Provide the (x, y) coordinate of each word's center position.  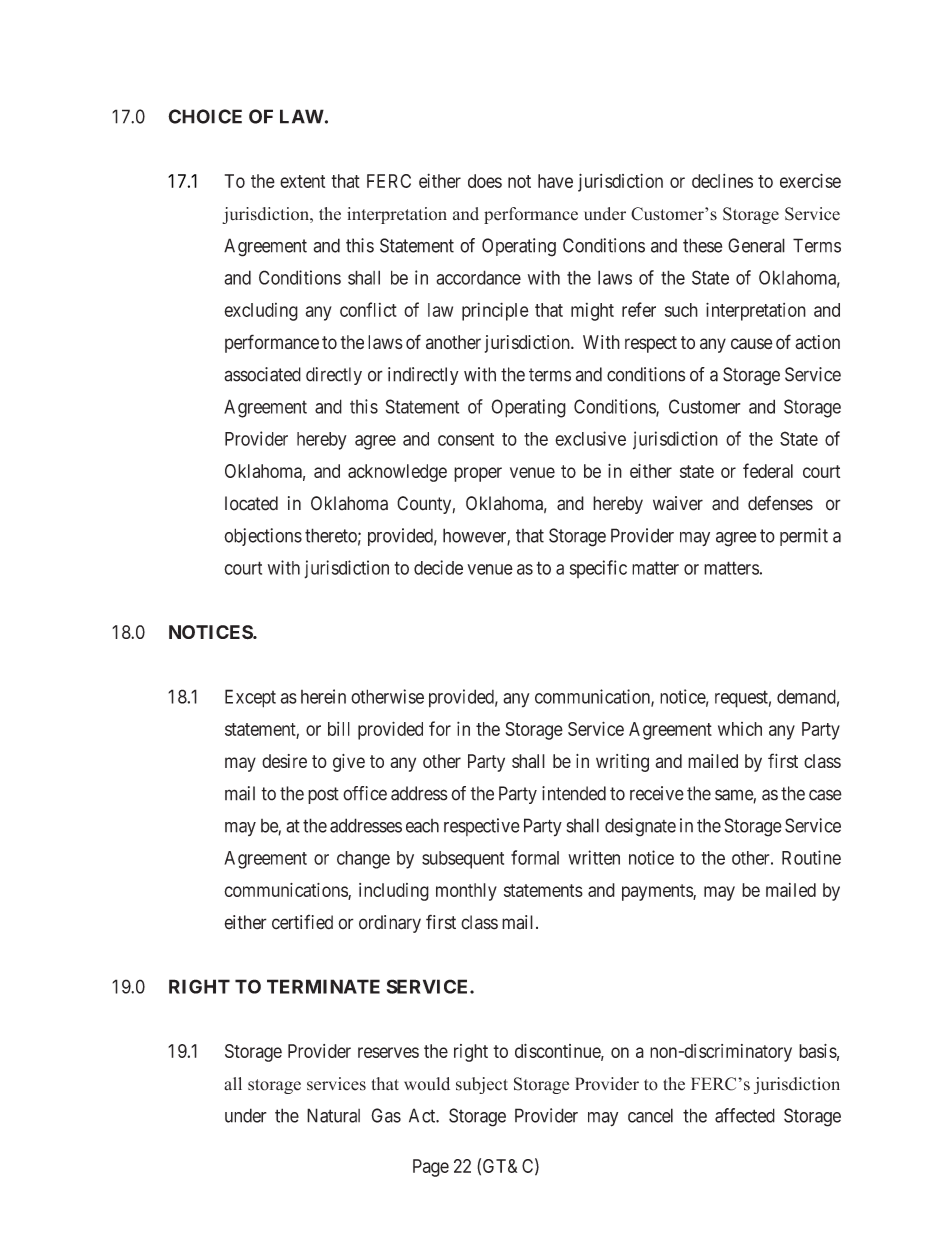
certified (302, 922)
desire (284, 761)
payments (658, 892)
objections (263, 537)
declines (722, 181)
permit (804, 537)
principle (495, 311)
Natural (333, 1115)
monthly (466, 892)
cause (752, 344)
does (485, 181)
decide (438, 567)
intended (574, 793)
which (740, 729)
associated (262, 374)
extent (302, 181)
